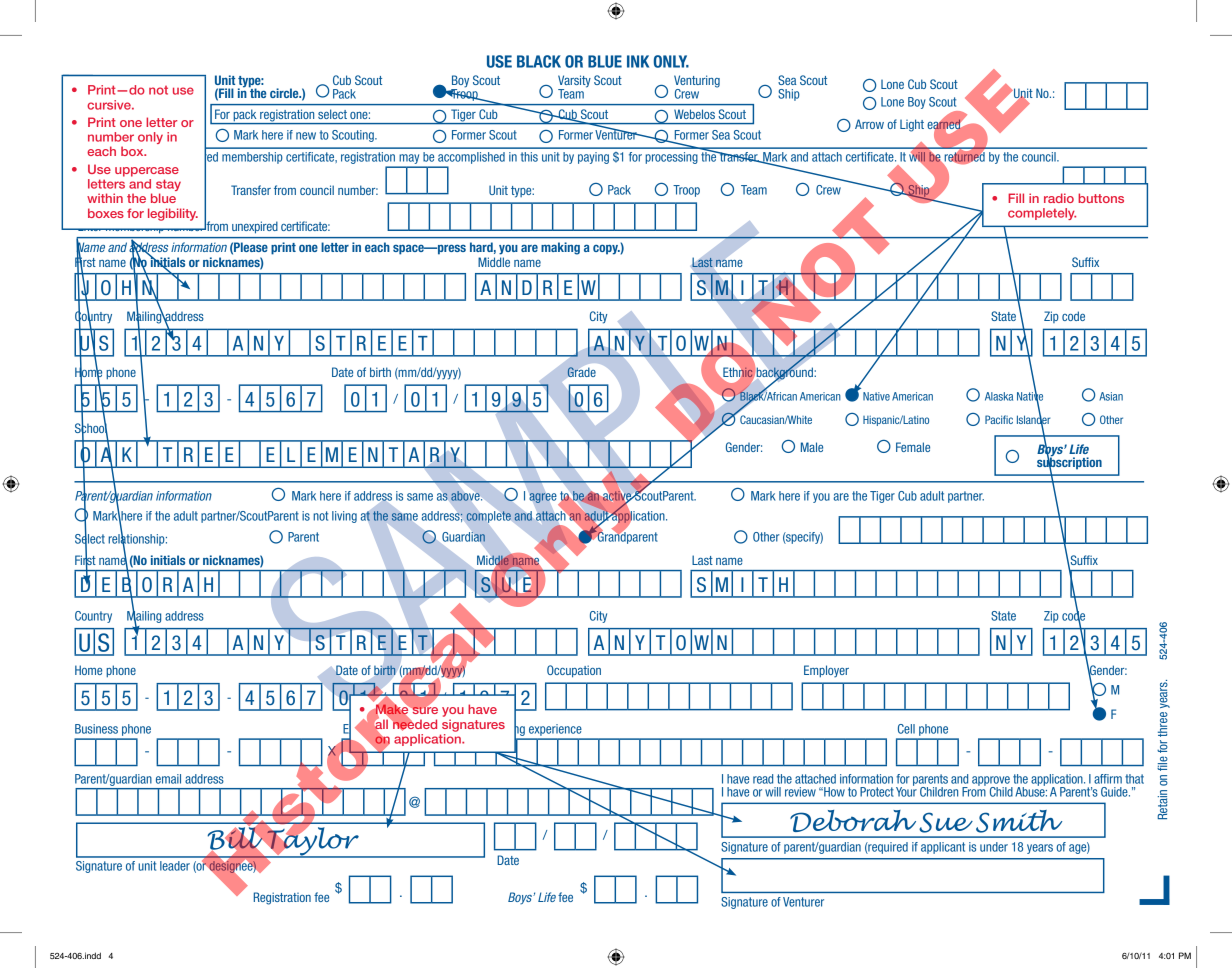  I want to click on leader, so click(175, 866).
